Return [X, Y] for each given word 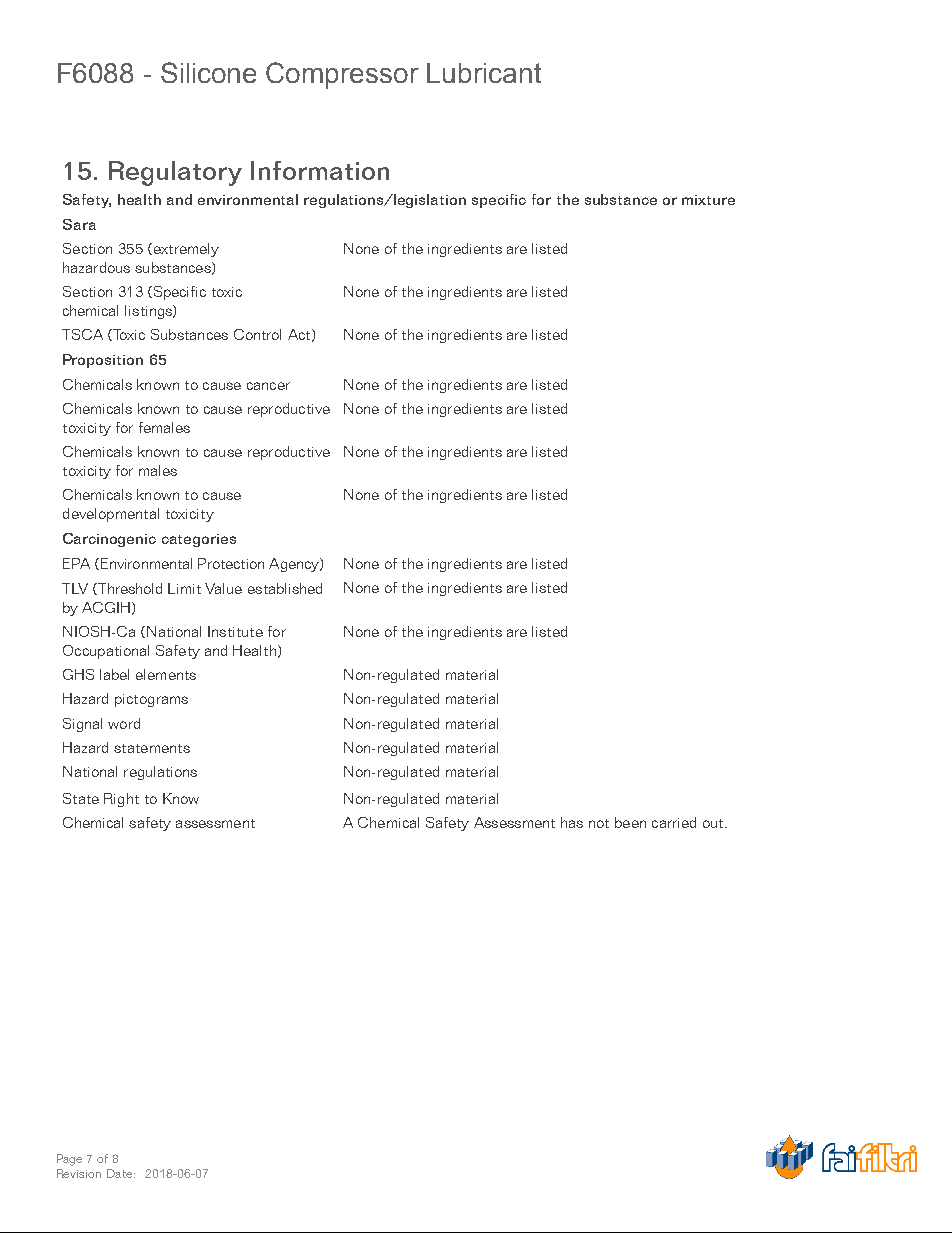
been [630, 822]
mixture [708, 200]
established [285, 588]
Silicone [208, 72]
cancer [268, 386]
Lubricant [484, 73]
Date [121, 1173]
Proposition [103, 361]
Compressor [342, 75]
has [572, 822]
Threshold [129, 589]
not [599, 823]
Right [121, 800]
